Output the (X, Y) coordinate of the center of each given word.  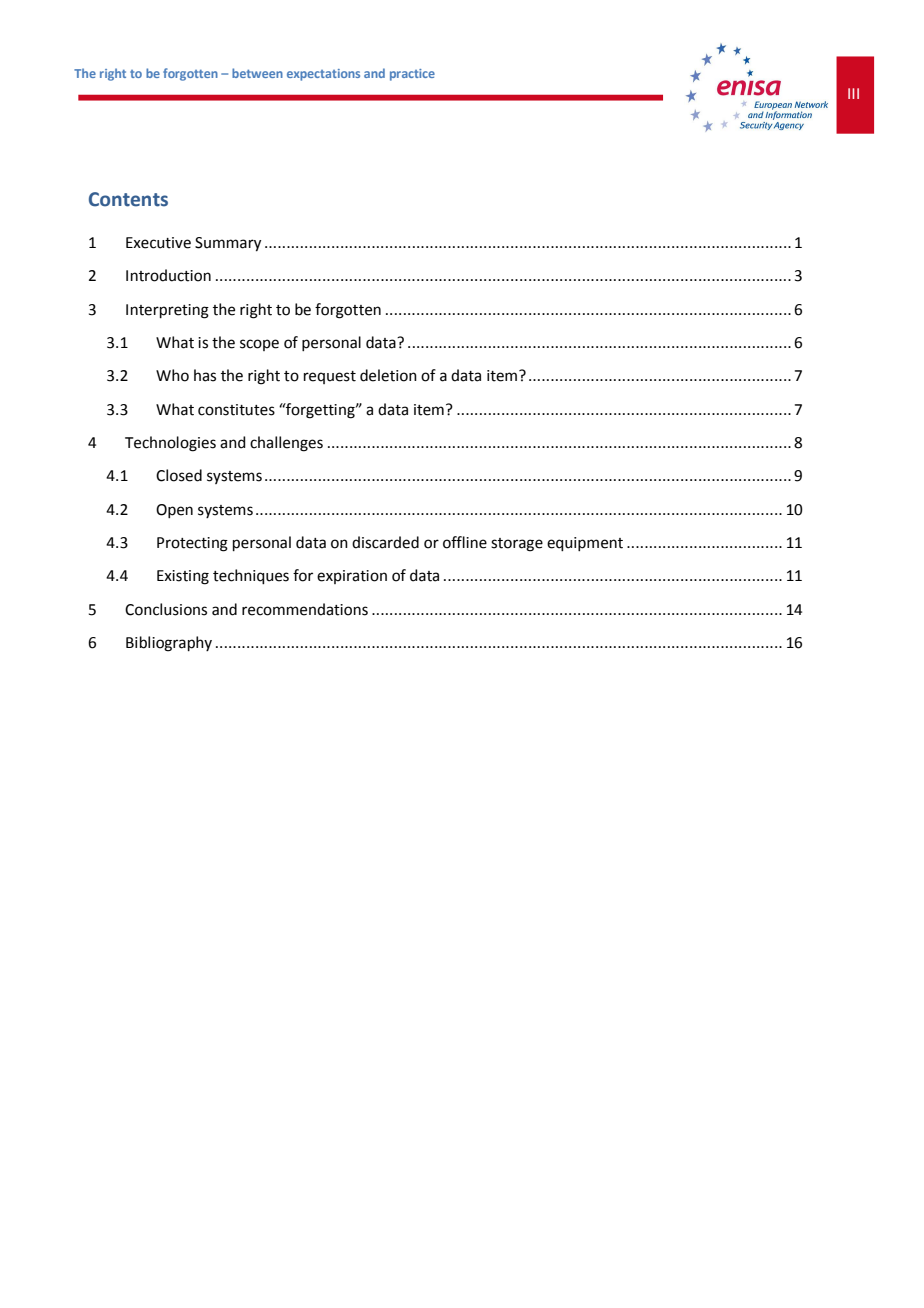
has (205, 375)
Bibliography (169, 644)
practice (412, 75)
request (330, 377)
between (257, 73)
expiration (352, 577)
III (853, 93)
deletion (388, 375)
